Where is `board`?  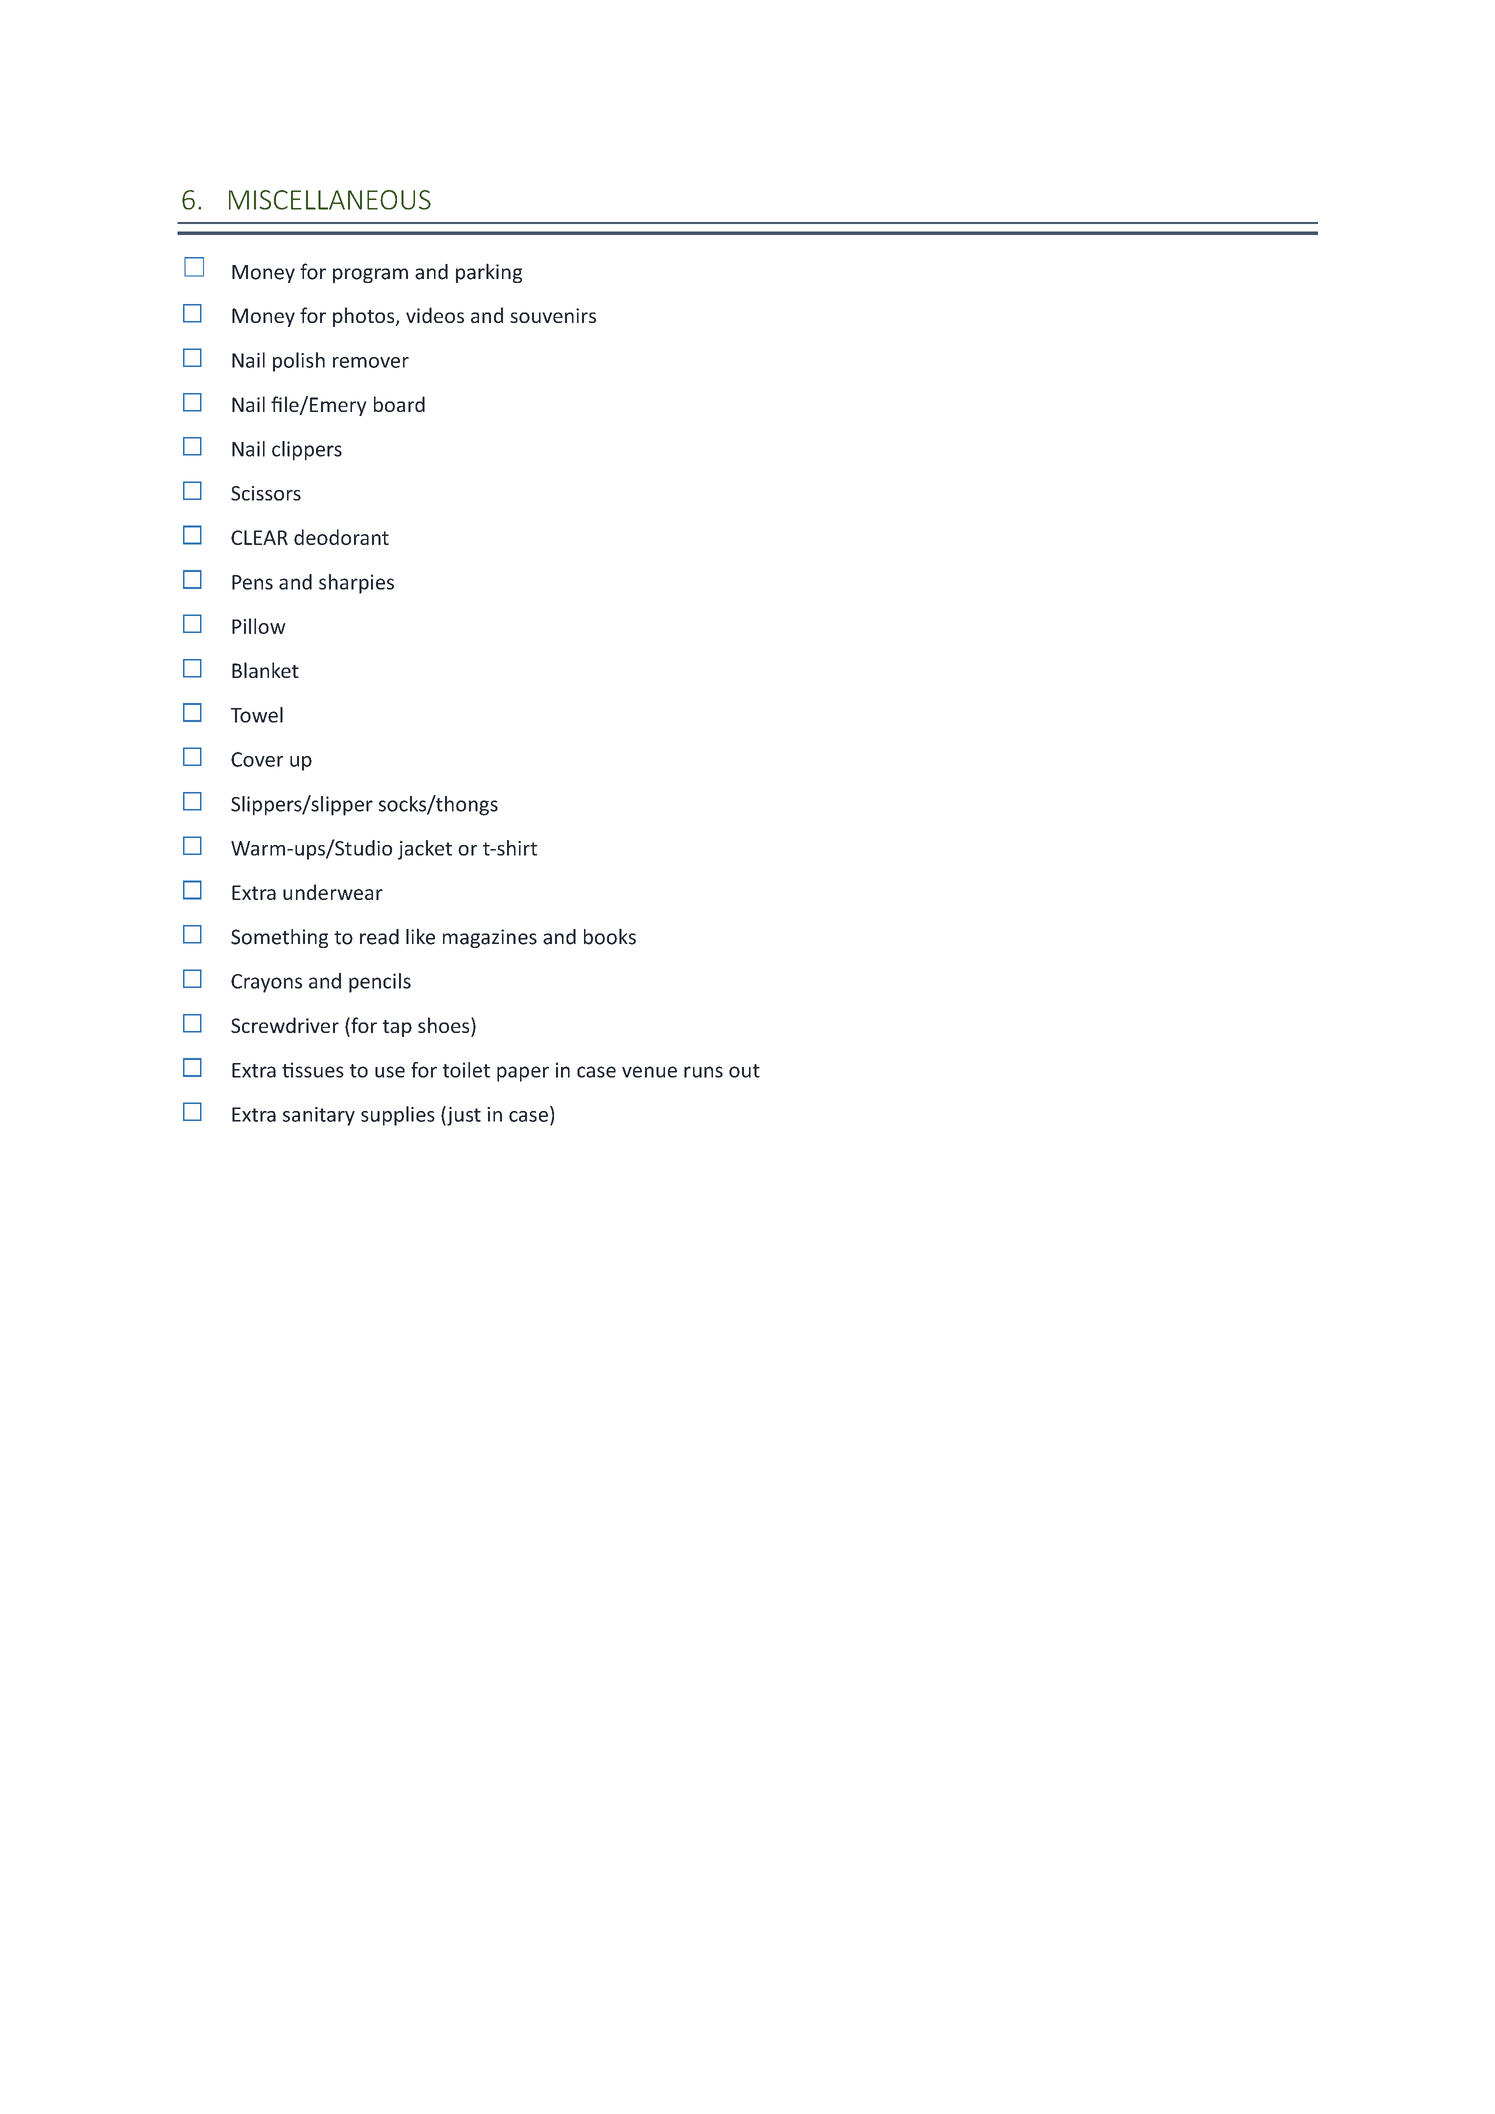
board is located at coordinates (399, 404).
